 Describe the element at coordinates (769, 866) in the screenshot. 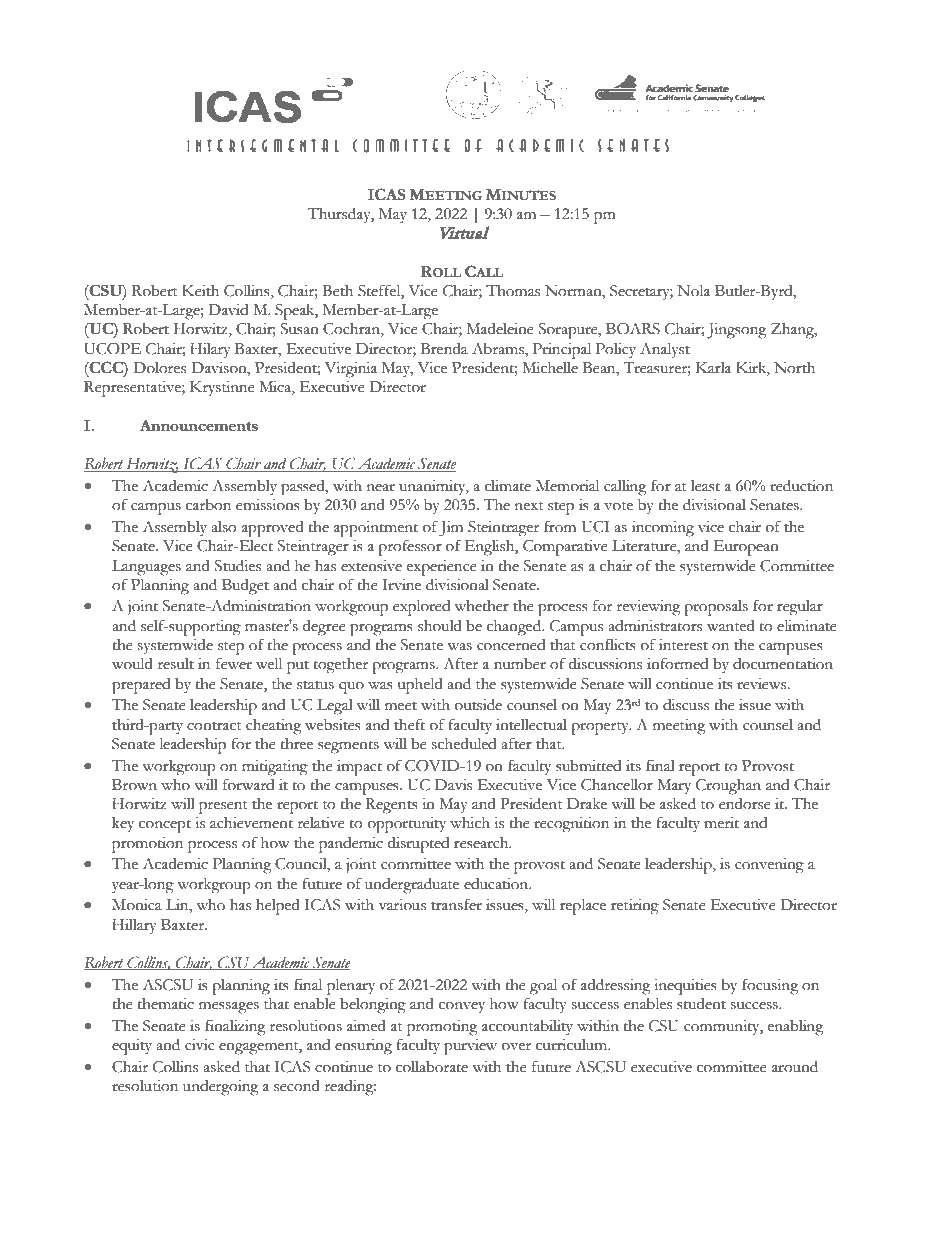

I see `convening` at that location.
